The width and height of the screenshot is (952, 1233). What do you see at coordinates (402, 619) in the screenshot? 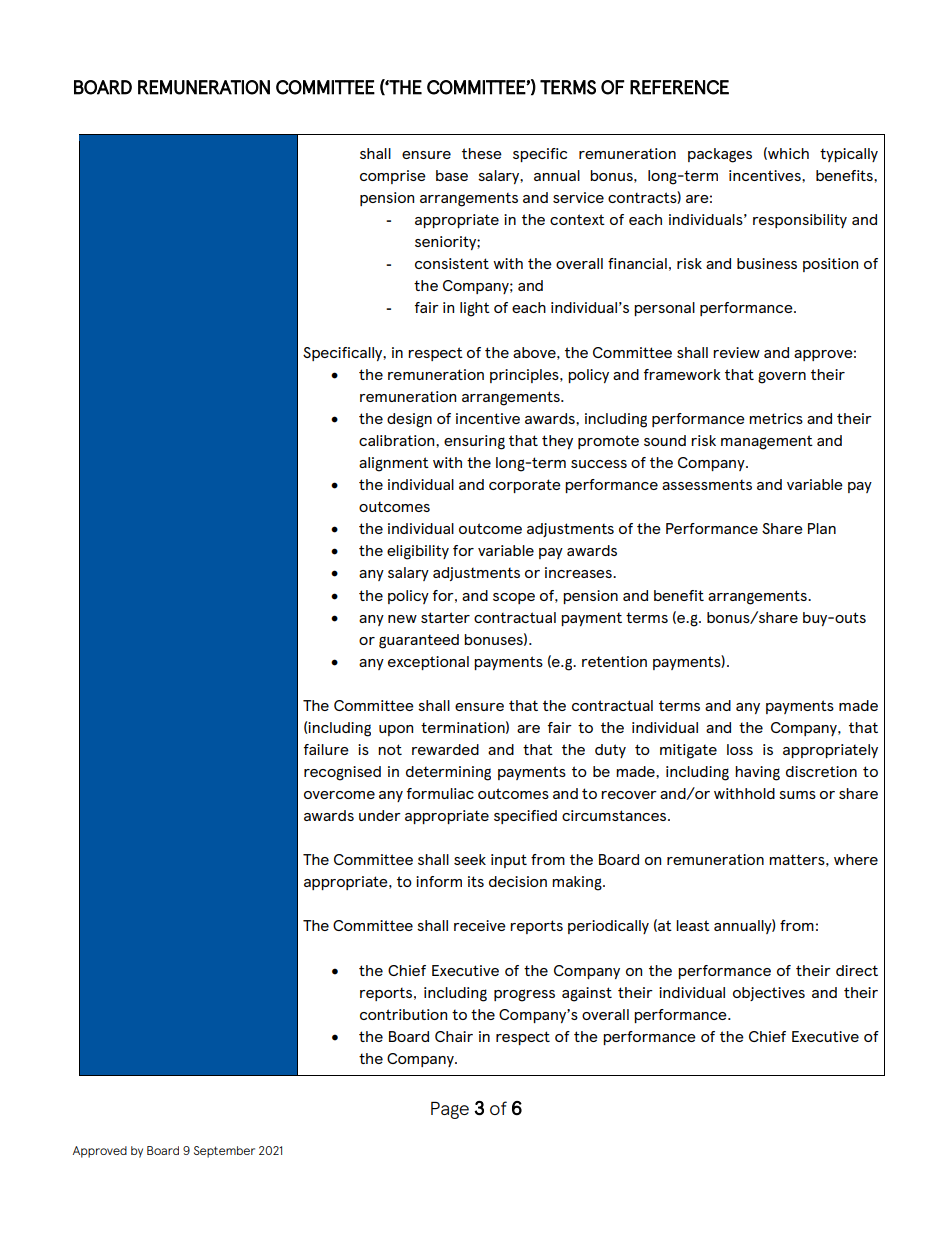
I see `new` at bounding box center [402, 619].
